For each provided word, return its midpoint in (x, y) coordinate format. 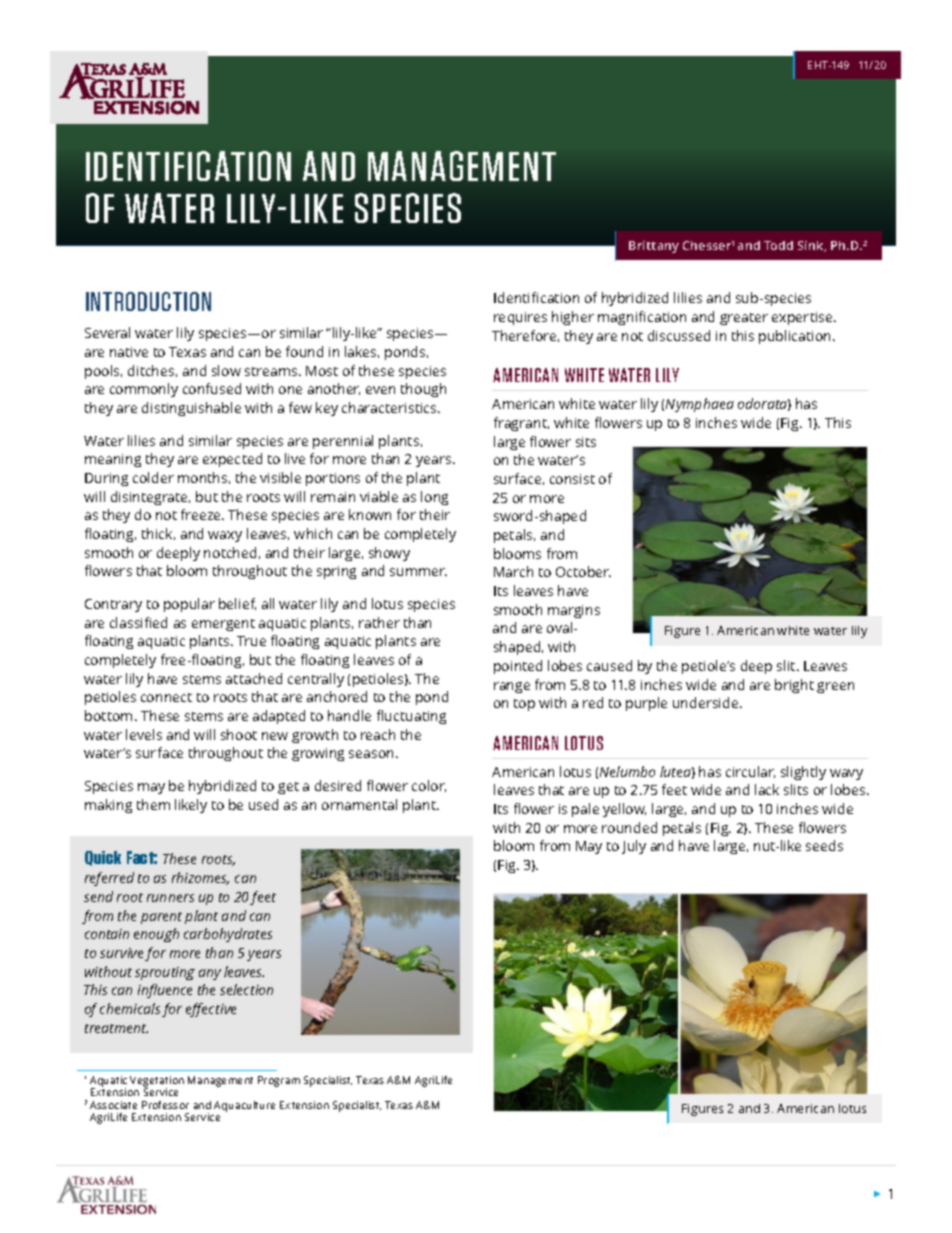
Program (279, 1081)
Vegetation (157, 1082)
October (583, 571)
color (429, 786)
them (153, 804)
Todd (778, 245)
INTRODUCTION (148, 301)
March (513, 571)
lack (767, 789)
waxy (225, 536)
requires (520, 318)
